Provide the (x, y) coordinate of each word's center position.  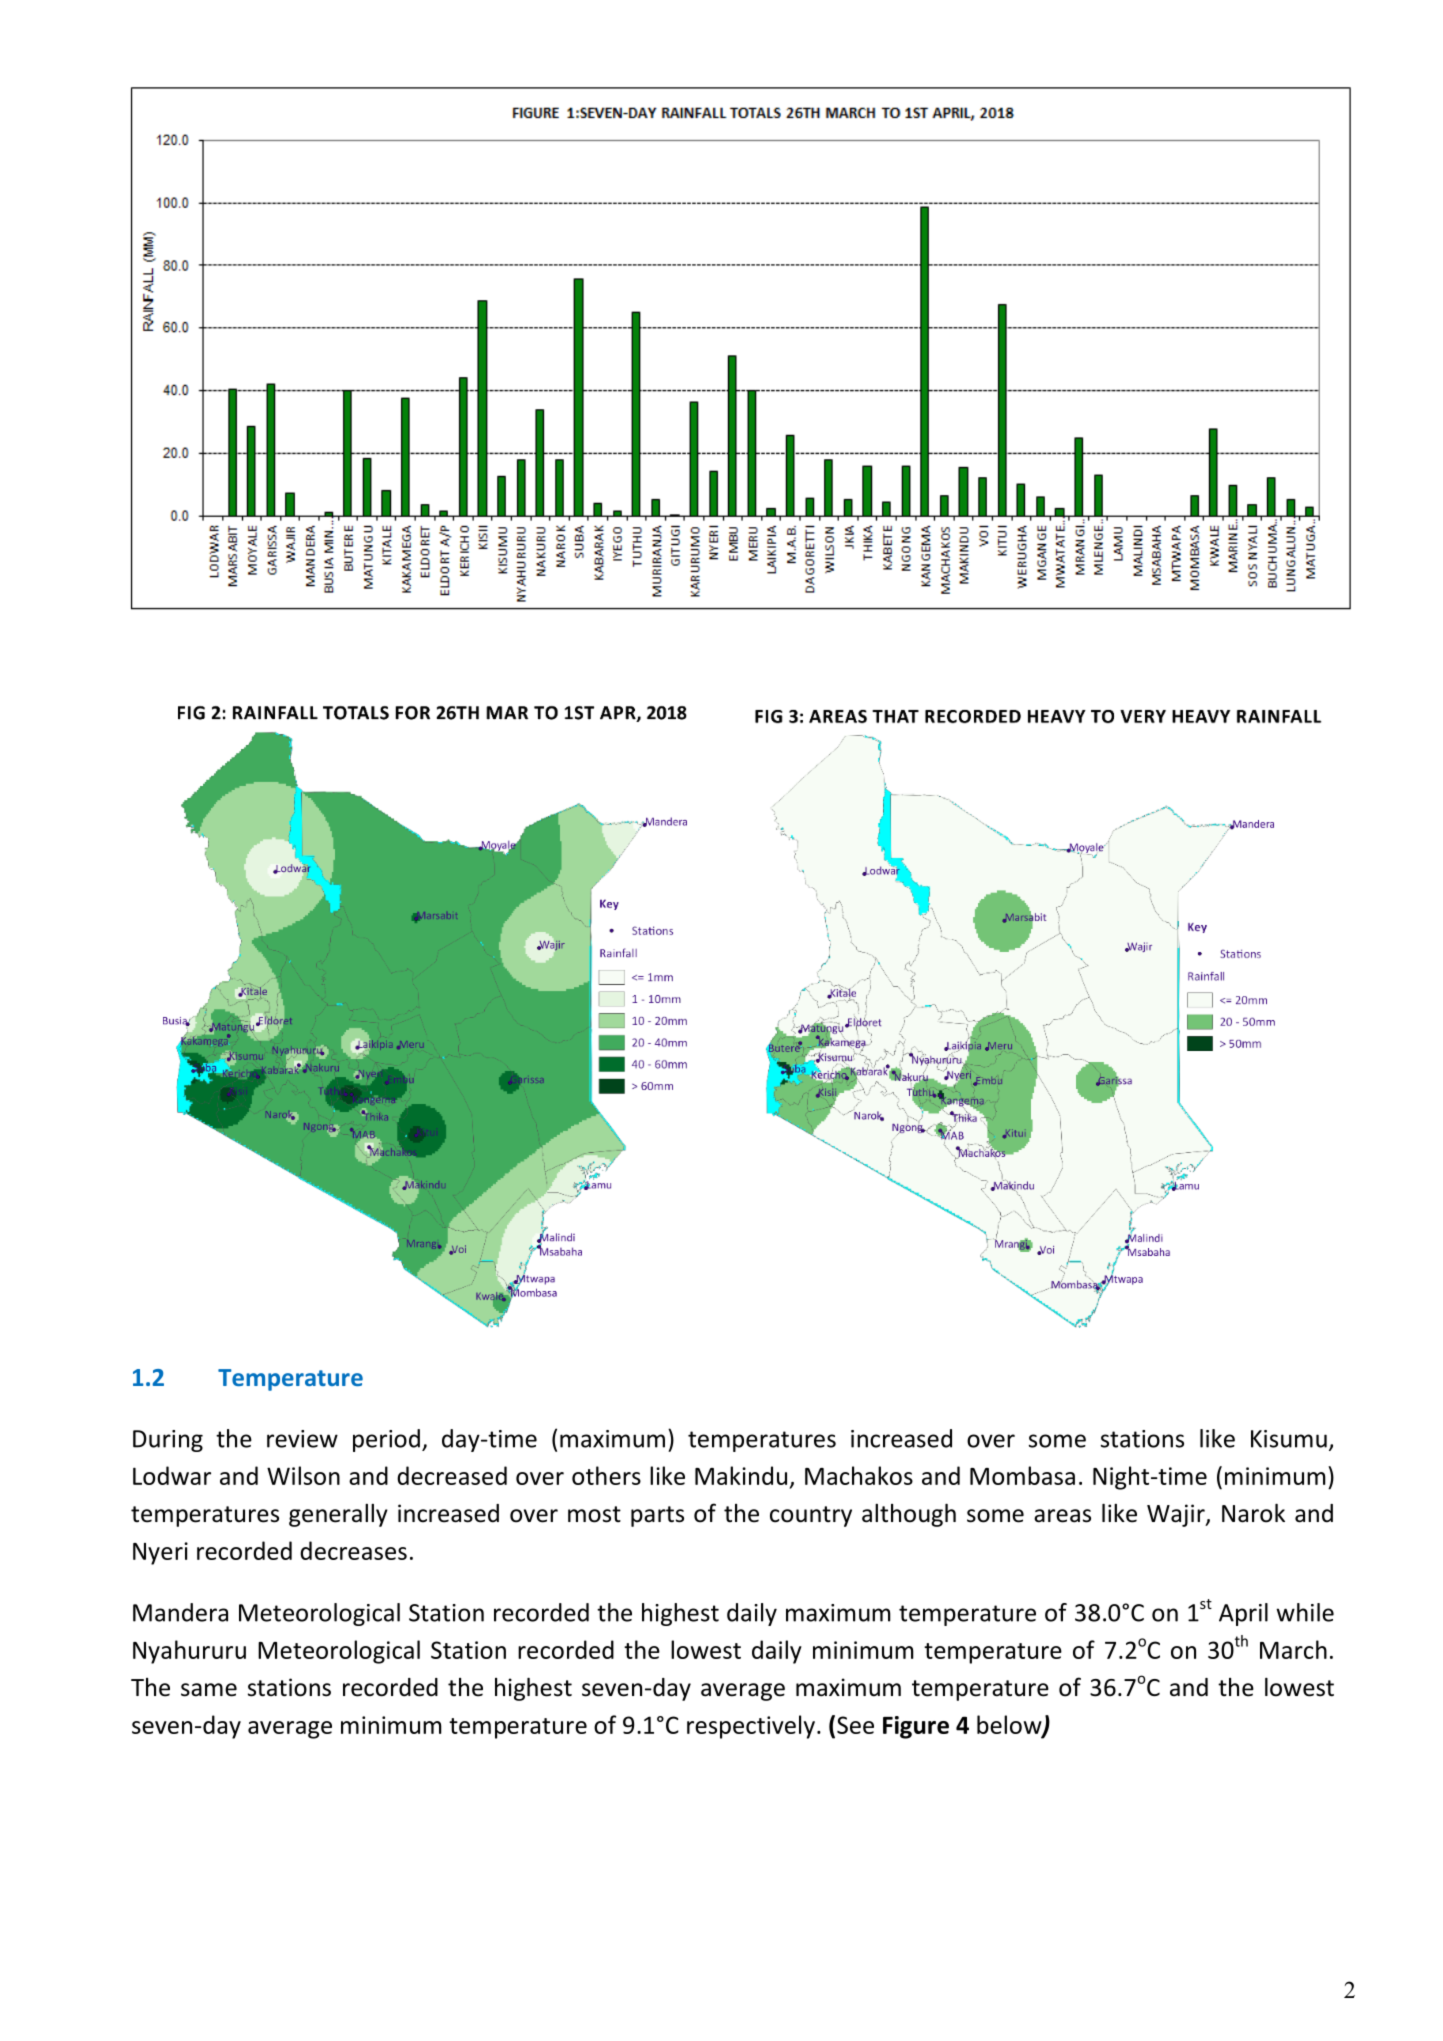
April (1243, 1614)
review (302, 1439)
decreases (353, 1550)
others (606, 1475)
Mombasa (1022, 1475)
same (209, 1690)
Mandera (180, 1612)
